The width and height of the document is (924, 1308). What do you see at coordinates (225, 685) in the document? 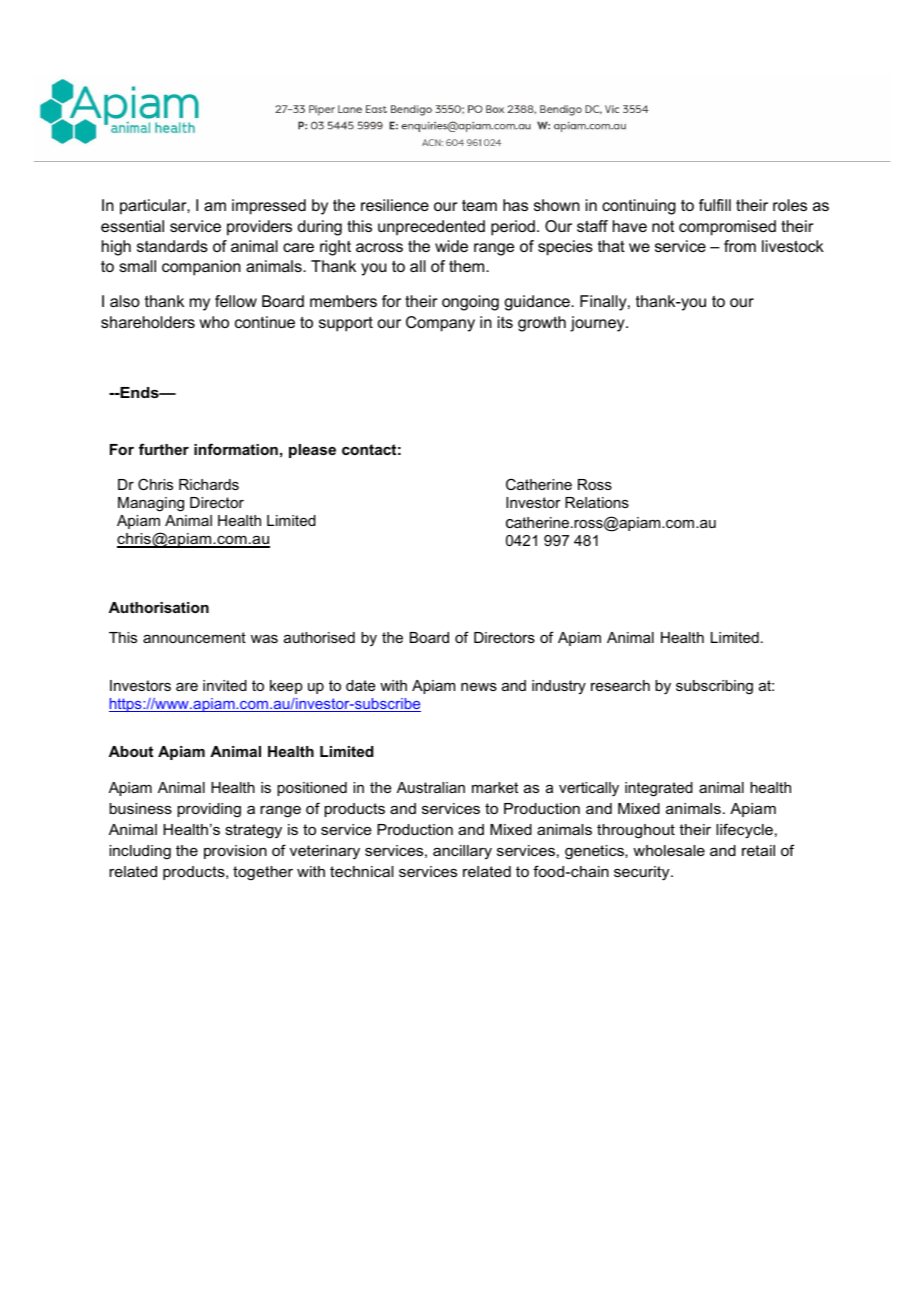
I see `invited` at bounding box center [225, 685].
